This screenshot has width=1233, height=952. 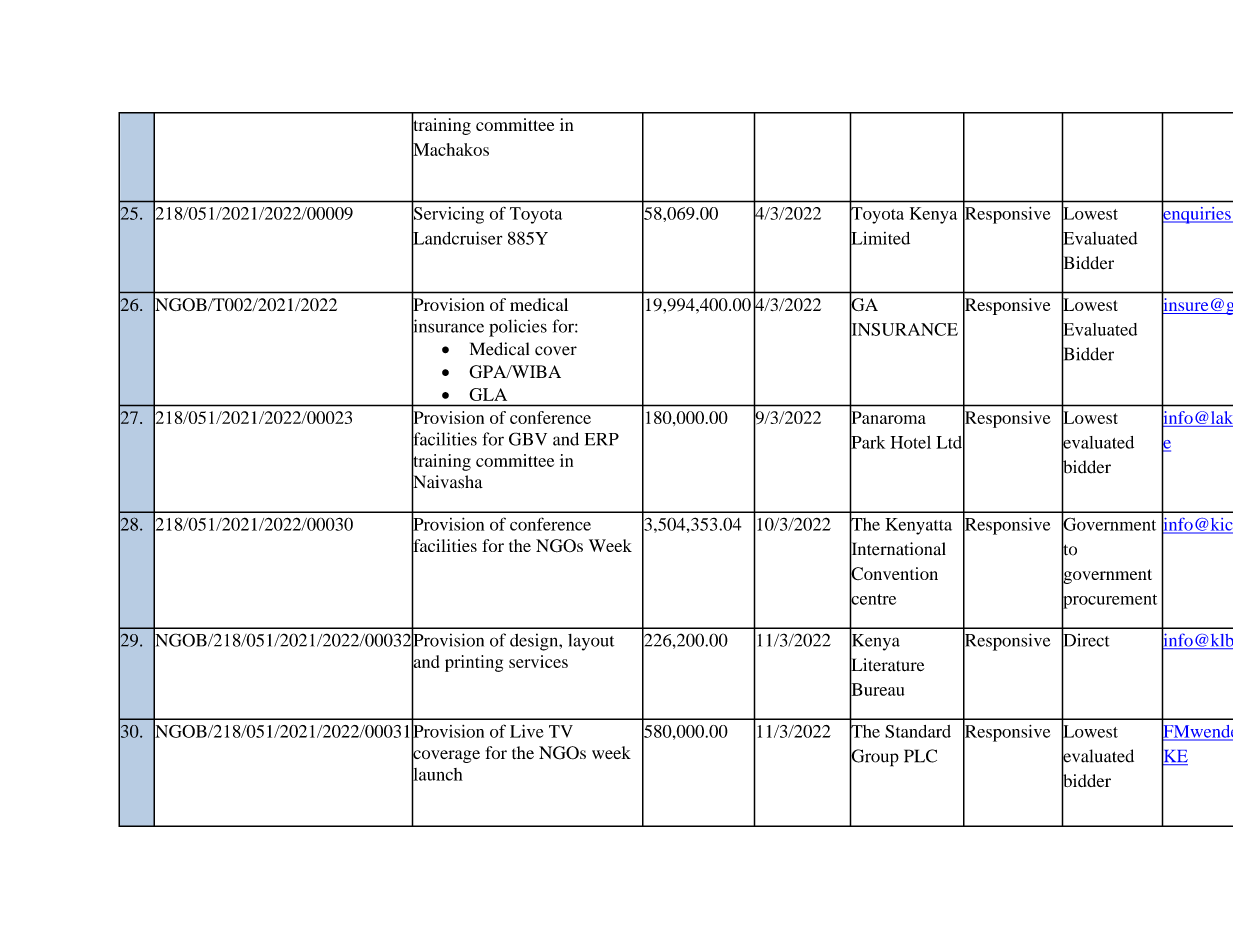 I want to click on layout, so click(x=591, y=642).
